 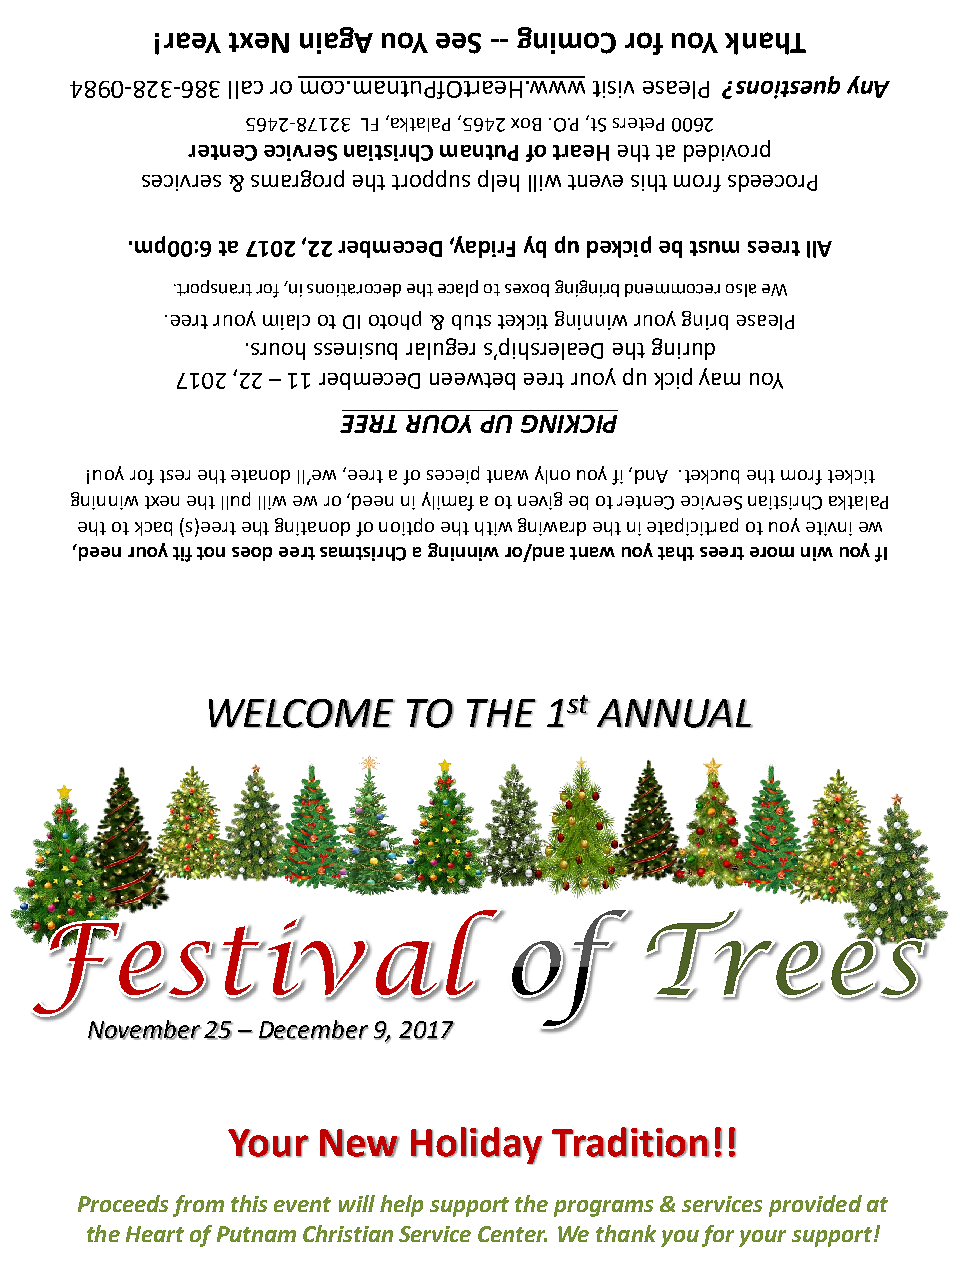 I want to click on Holiday, so click(x=477, y=1146).
